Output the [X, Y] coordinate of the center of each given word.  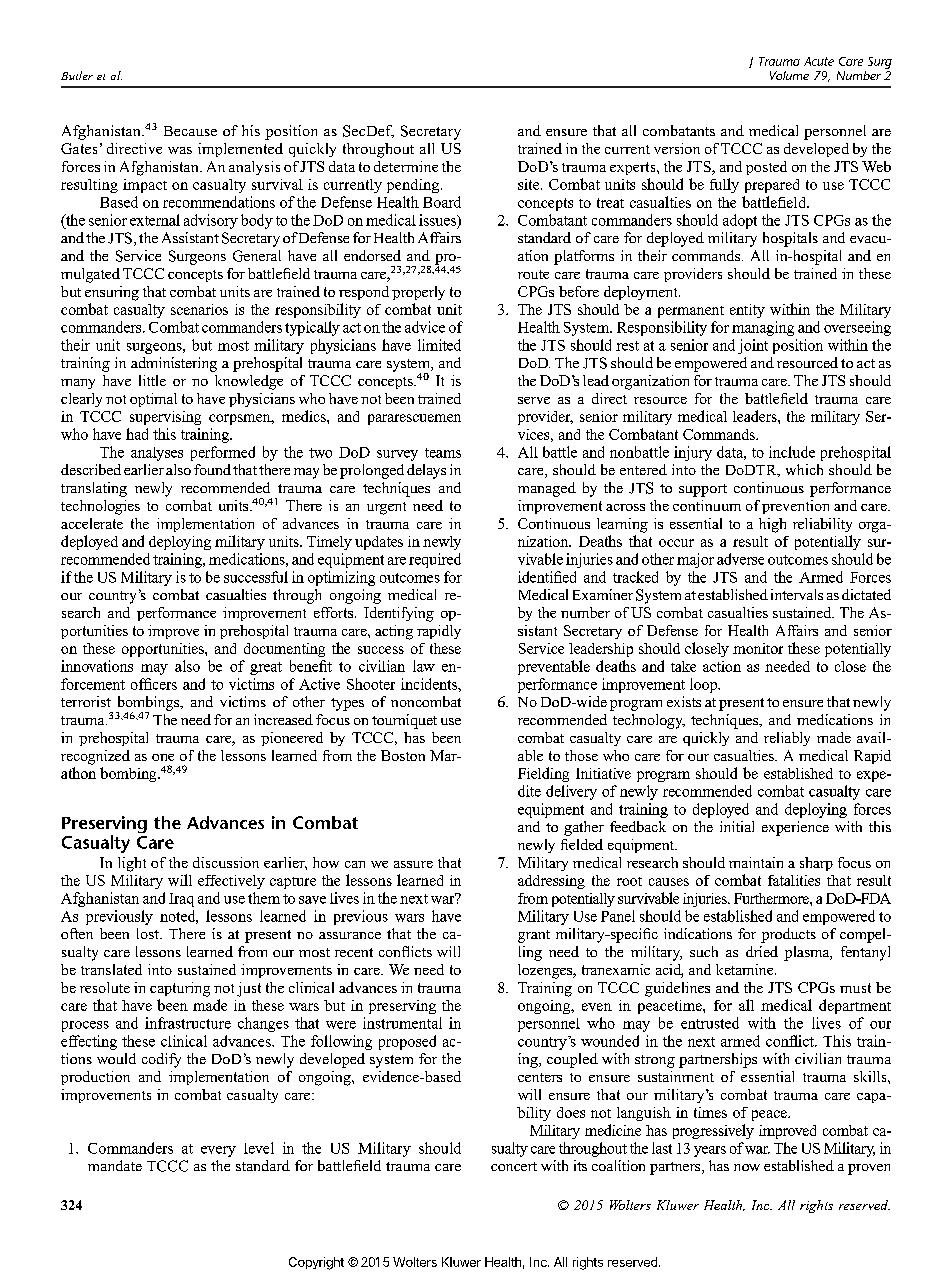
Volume [789, 75]
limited [439, 345]
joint [753, 346]
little [152, 380]
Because [190, 131]
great [266, 668]
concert [514, 1166]
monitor [758, 648]
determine [406, 166]
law [424, 666]
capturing [180, 989]
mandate [115, 1165]
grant [534, 936]
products [788, 935]
